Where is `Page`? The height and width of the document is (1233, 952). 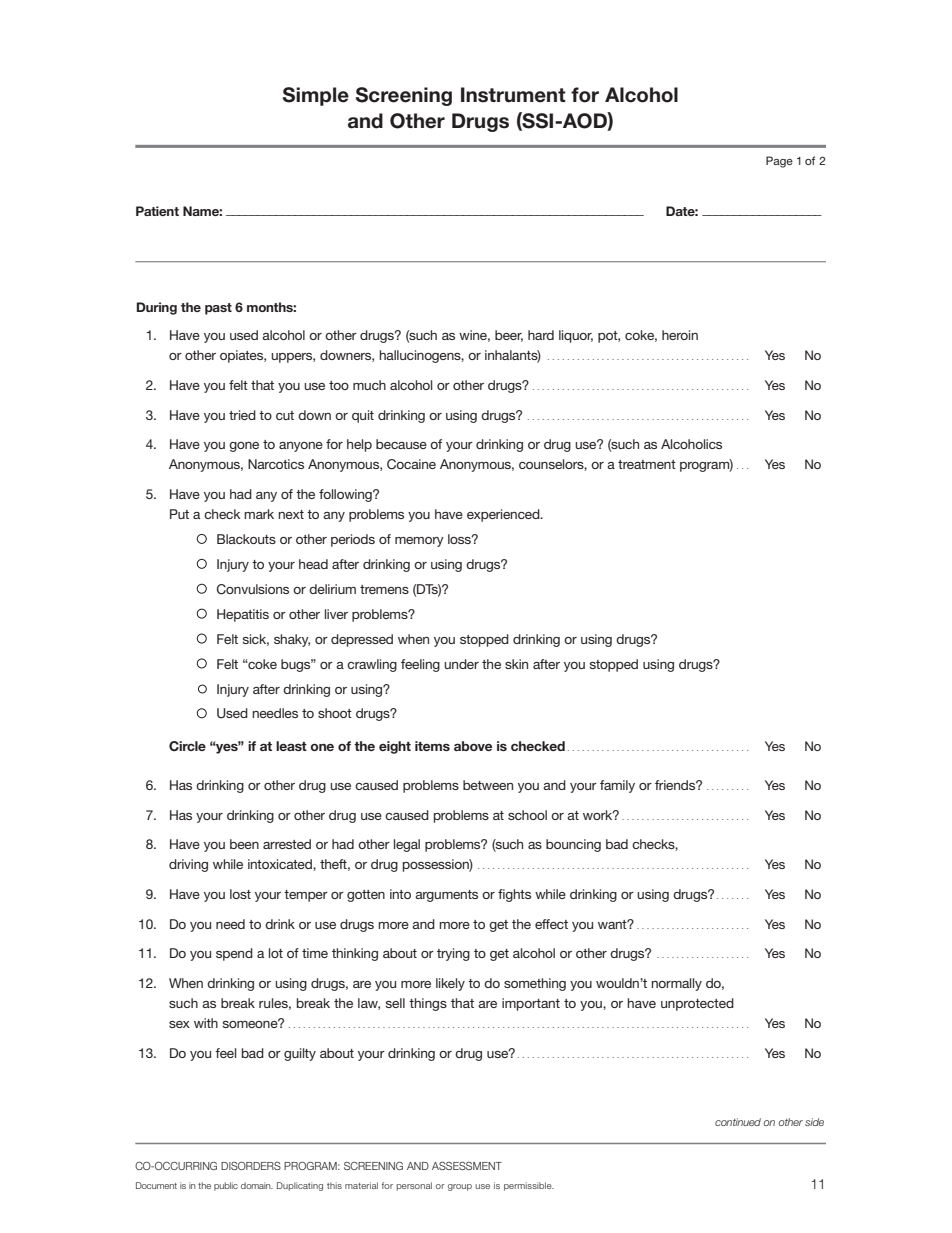
Page is located at coordinates (779, 162).
